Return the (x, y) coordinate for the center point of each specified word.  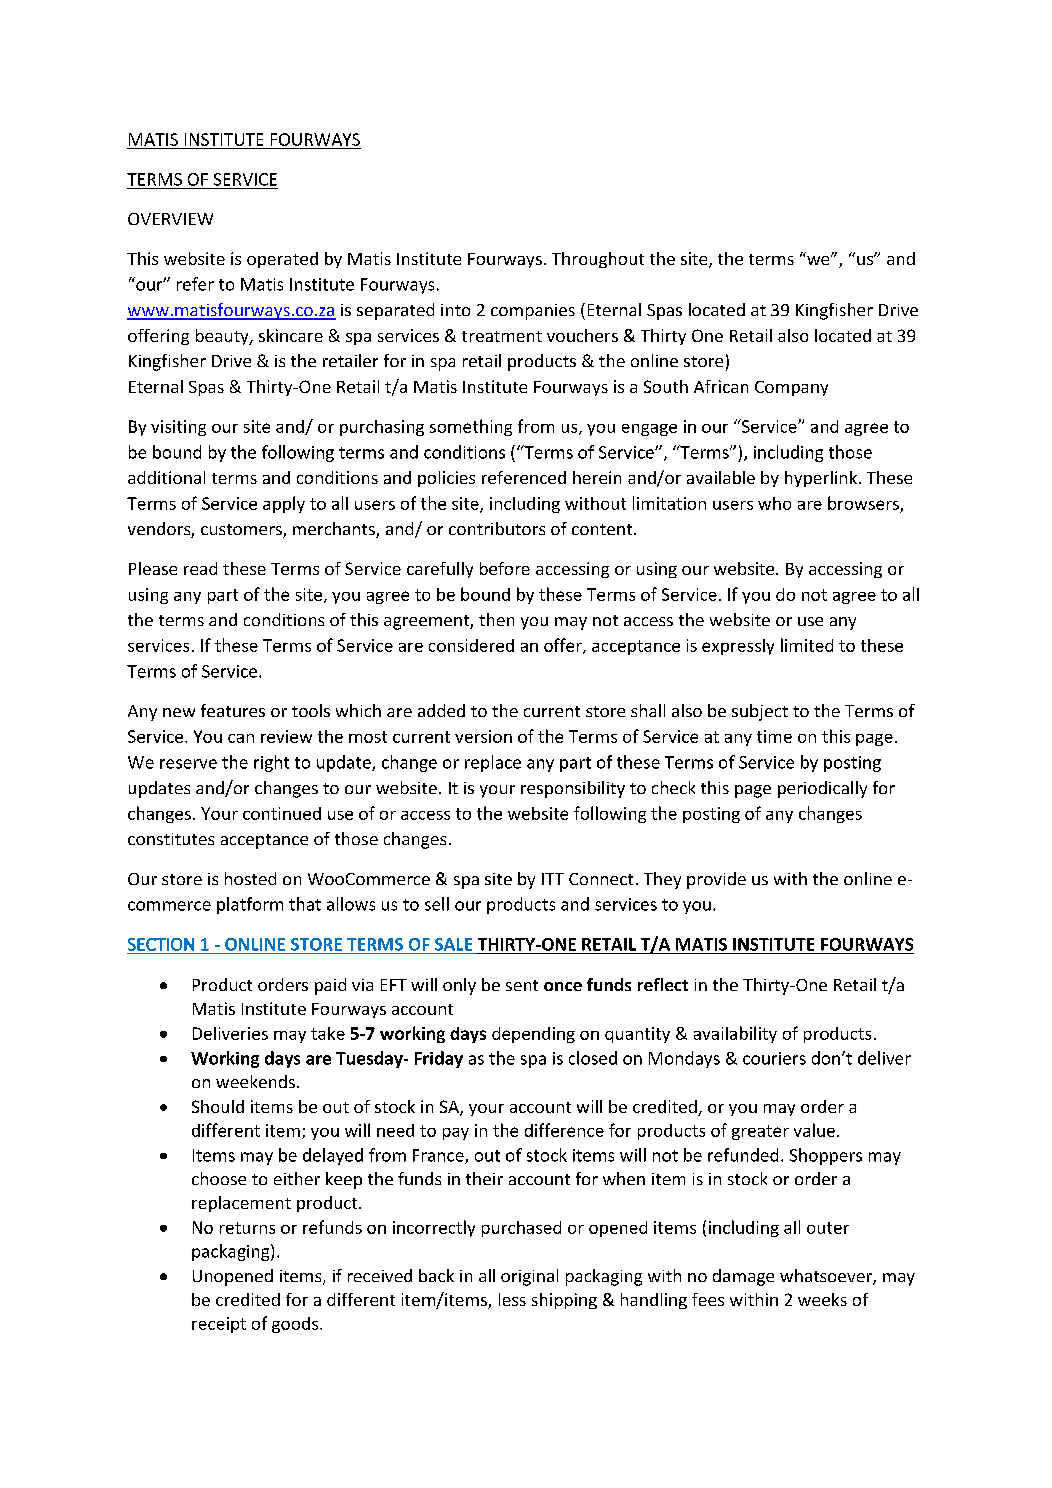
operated (282, 260)
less (512, 1299)
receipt (219, 1325)
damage (743, 1277)
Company (791, 388)
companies (533, 312)
